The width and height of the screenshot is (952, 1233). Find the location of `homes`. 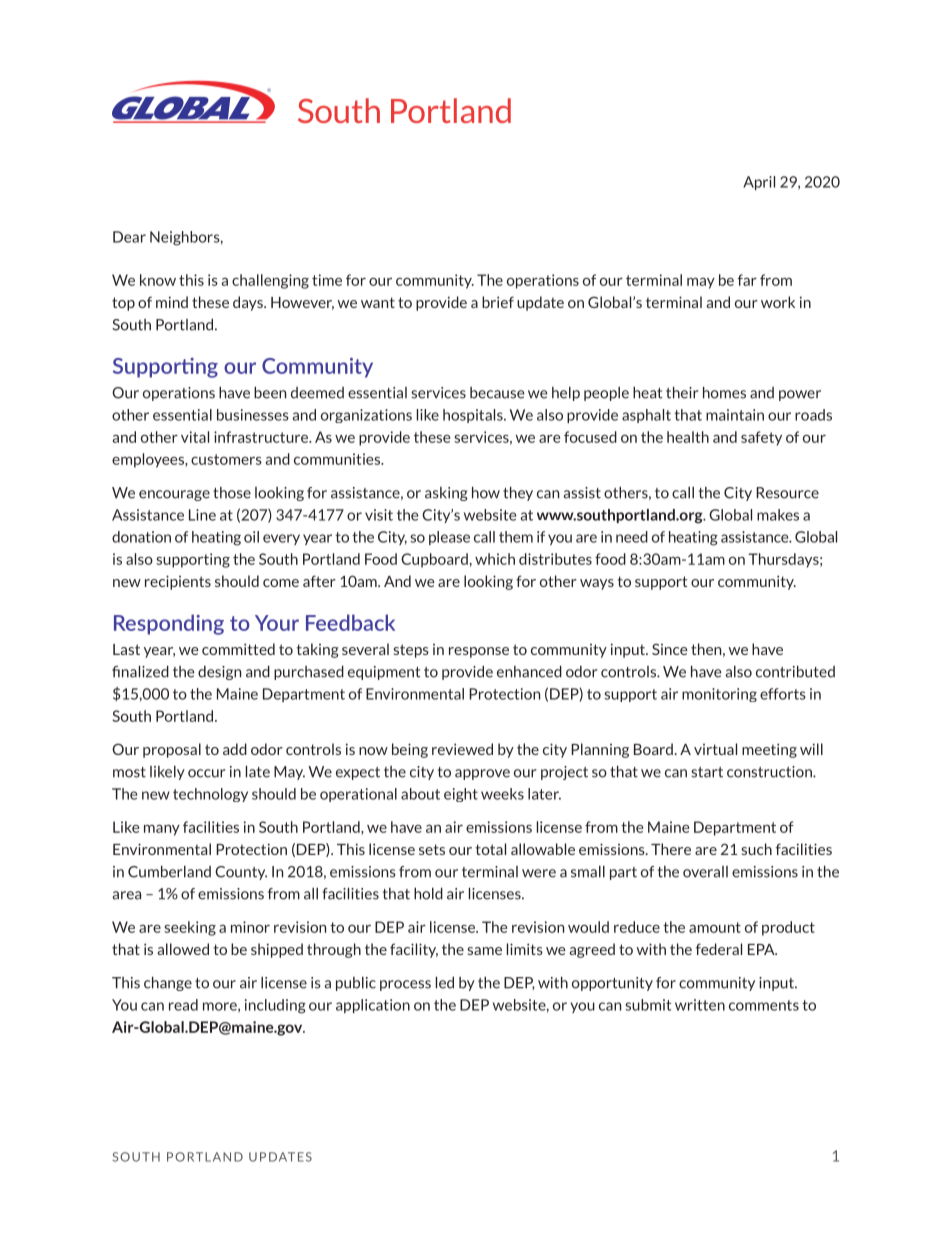

homes is located at coordinates (724, 392).
